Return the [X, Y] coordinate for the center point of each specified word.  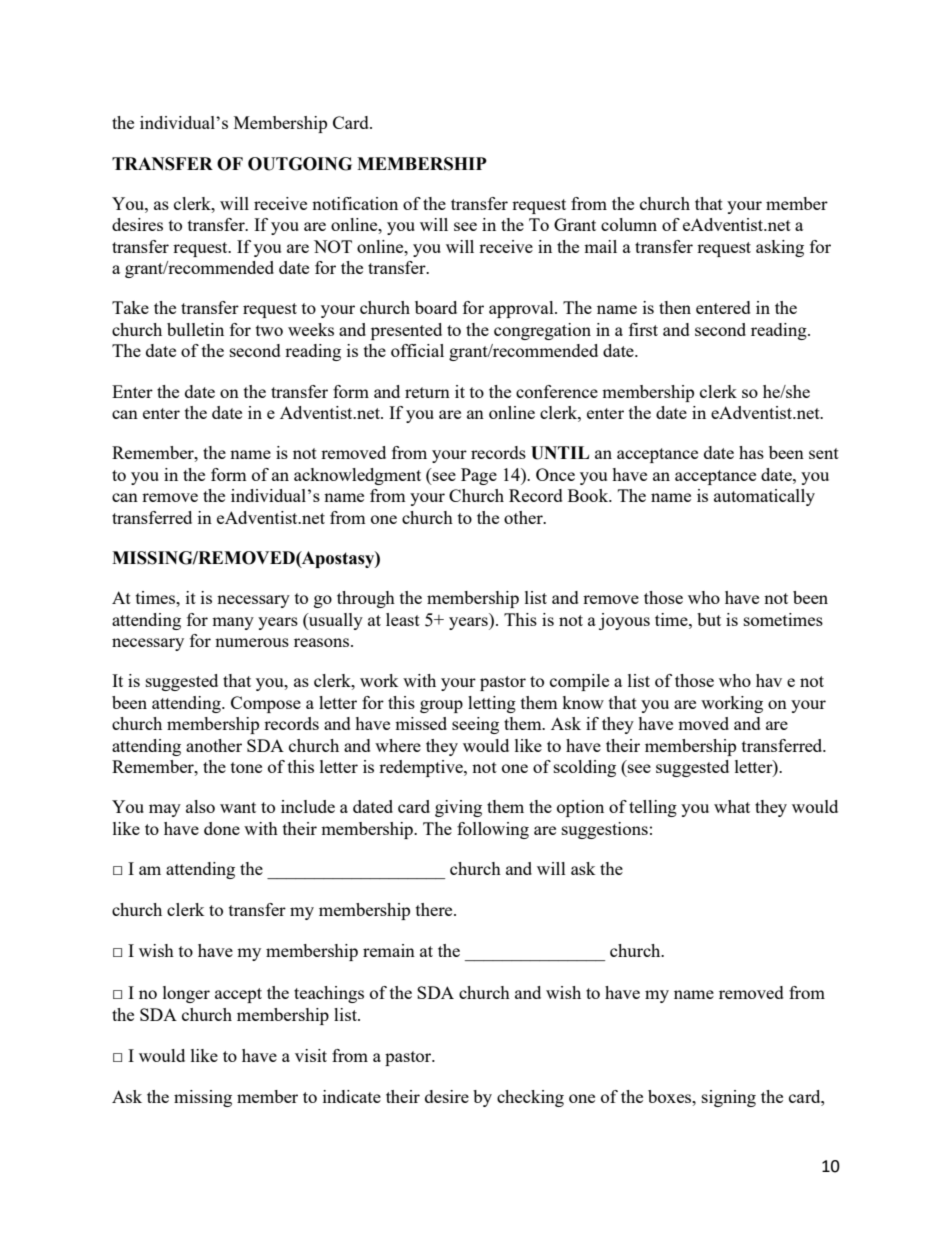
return [427, 392]
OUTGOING [300, 164]
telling [653, 808]
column [629, 224]
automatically [764, 497]
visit [311, 1055]
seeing [475, 725]
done [222, 828]
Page [479, 476]
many [233, 623]
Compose [266, 704]
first [643, 329]
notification [355, 203]
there [435, 909]
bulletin [195, 329]
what [732, 806]
